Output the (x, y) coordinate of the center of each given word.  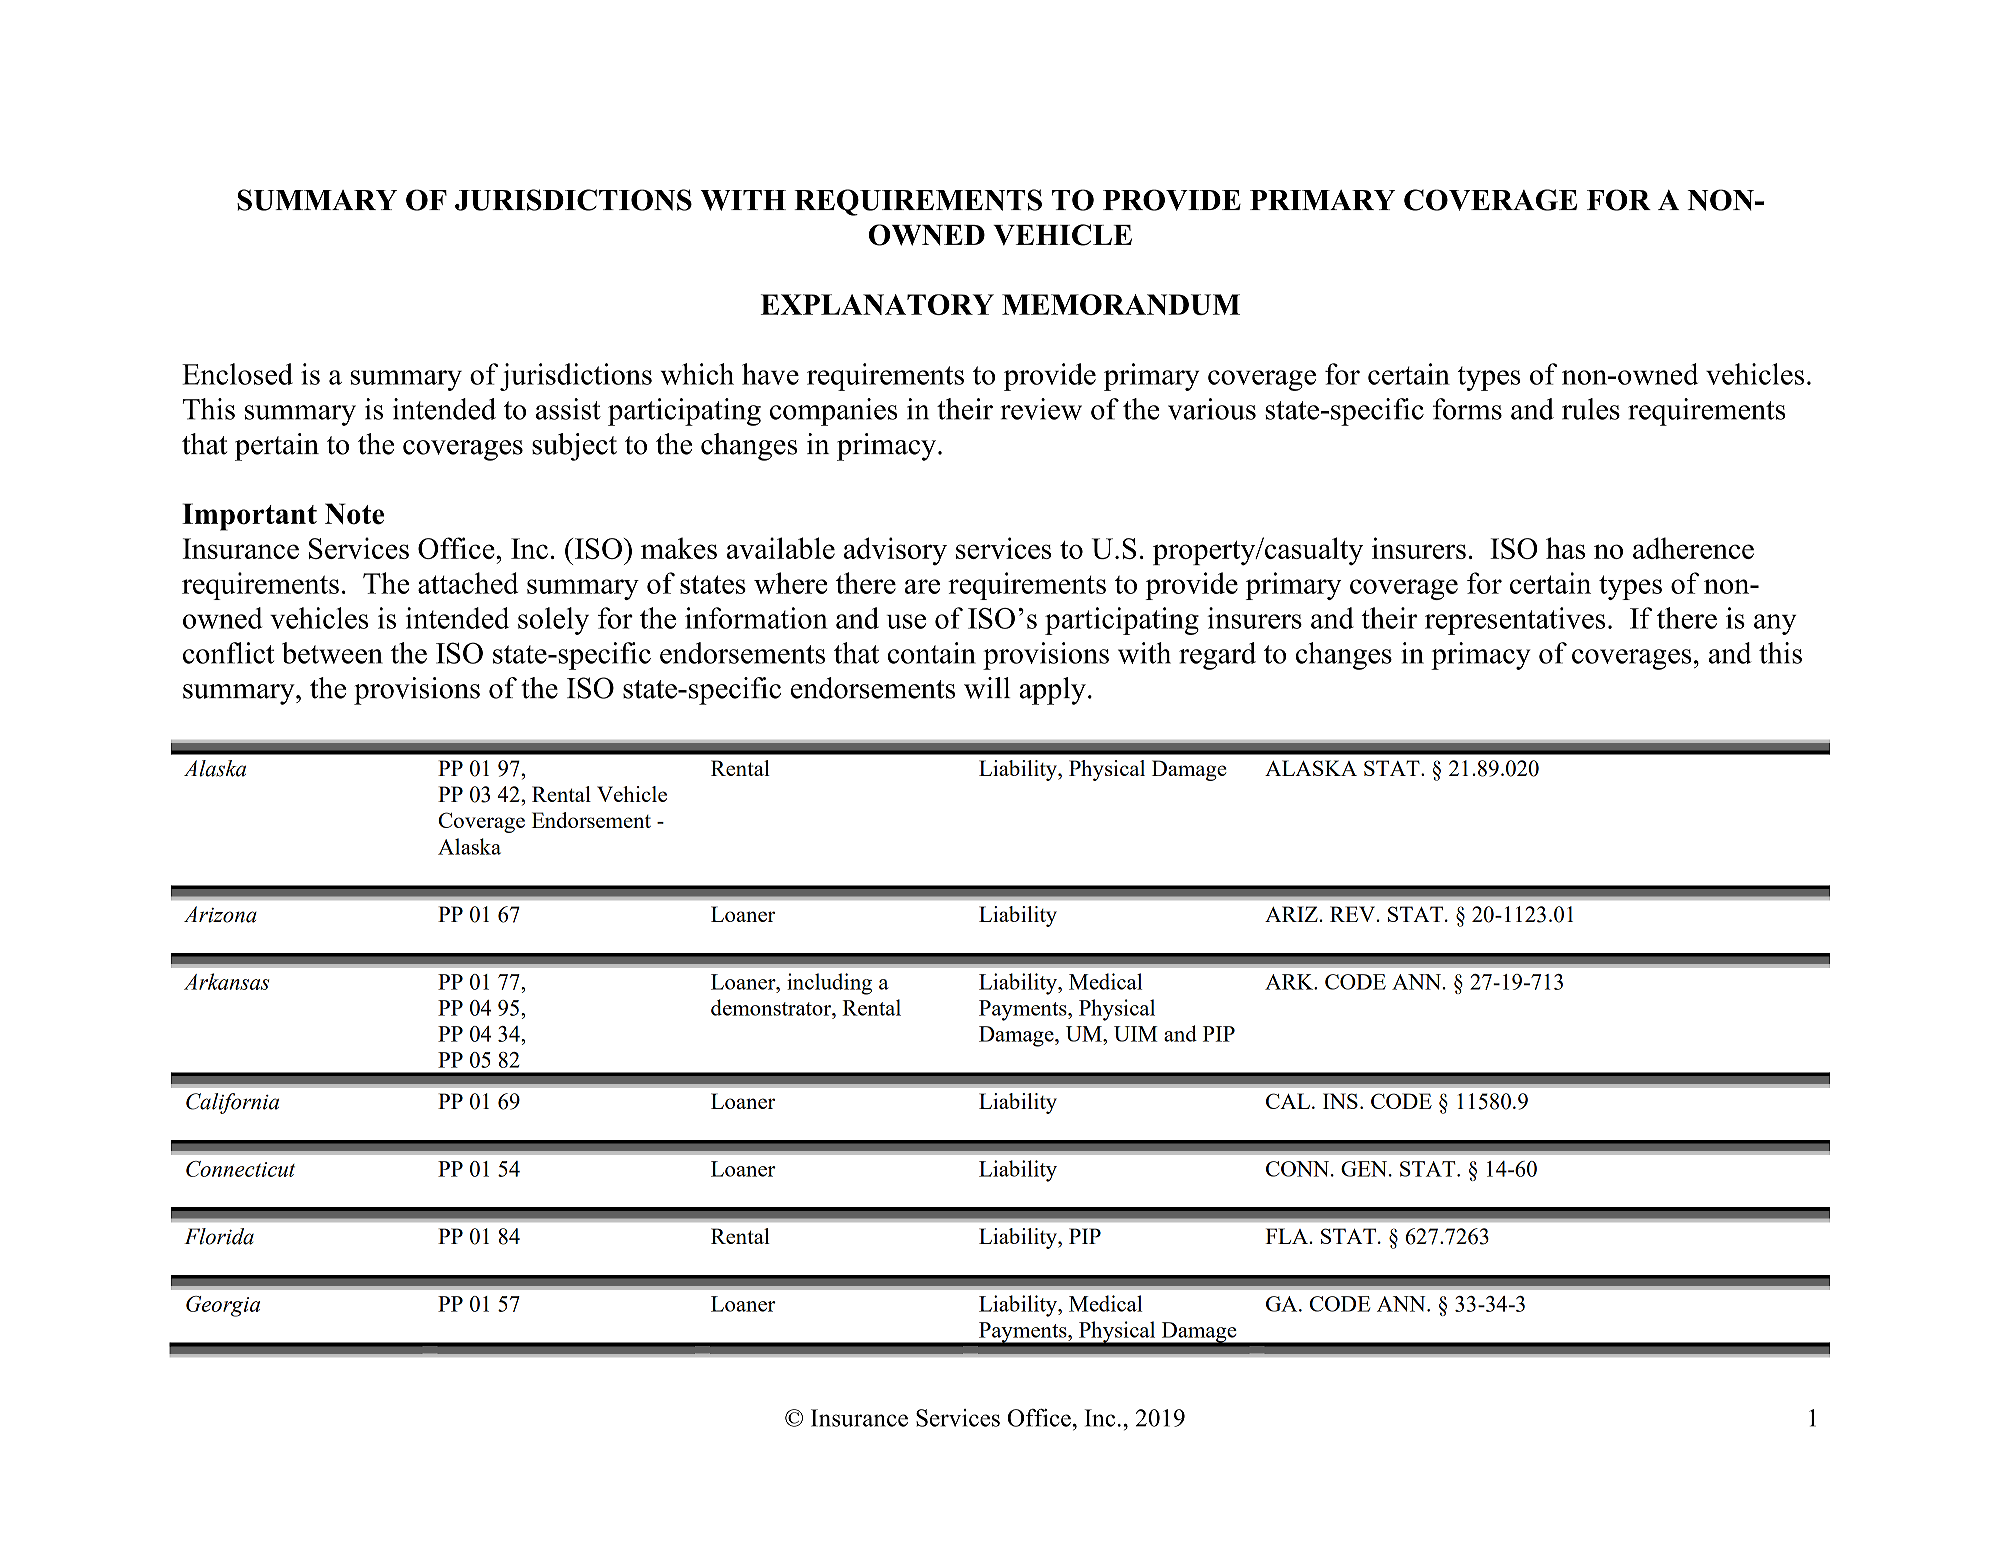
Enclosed (237, 374)
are (922, 586)
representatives (1515, 621)
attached (468, 583)
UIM (1136, 1034)
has (1565, 548)
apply (1052, 691)
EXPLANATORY (877, 304)
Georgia (223, 1306)
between (332, 653)
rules (1591, 409)
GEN (1365, 1169)
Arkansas (226, 981)
